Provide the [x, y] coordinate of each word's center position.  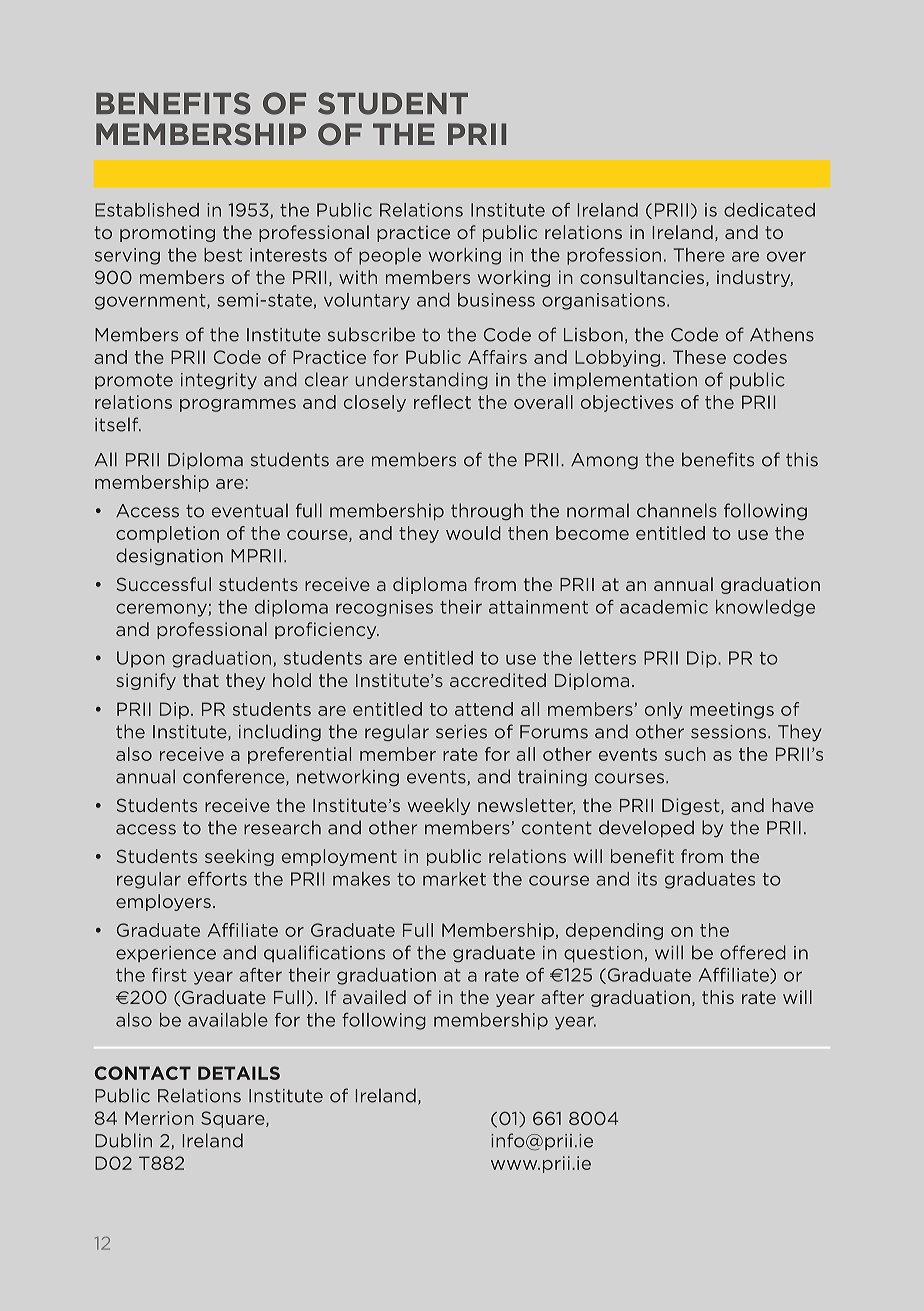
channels [677, 510]
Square [234, 1119]
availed [374, 997]
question [603, 954]
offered [753, 952]
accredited [498, 680]
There [699, 255]
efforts [217, 879]
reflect [442, 402]
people [390, 256]
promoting [167, 233]
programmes [238, 405]
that [201, 680]
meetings [732, 710]
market [454, 879]
